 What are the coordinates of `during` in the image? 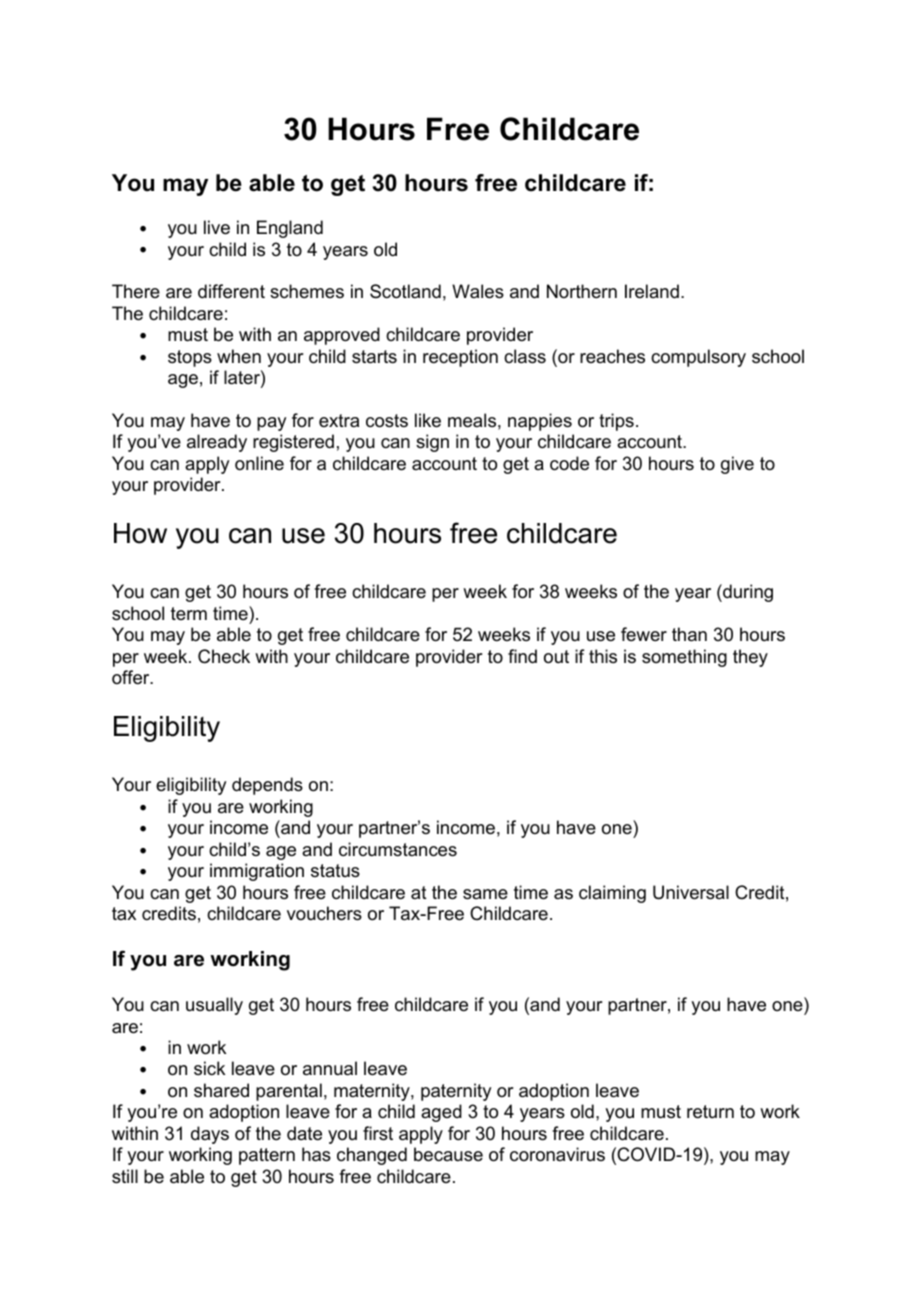 It's located at (747, 593).
